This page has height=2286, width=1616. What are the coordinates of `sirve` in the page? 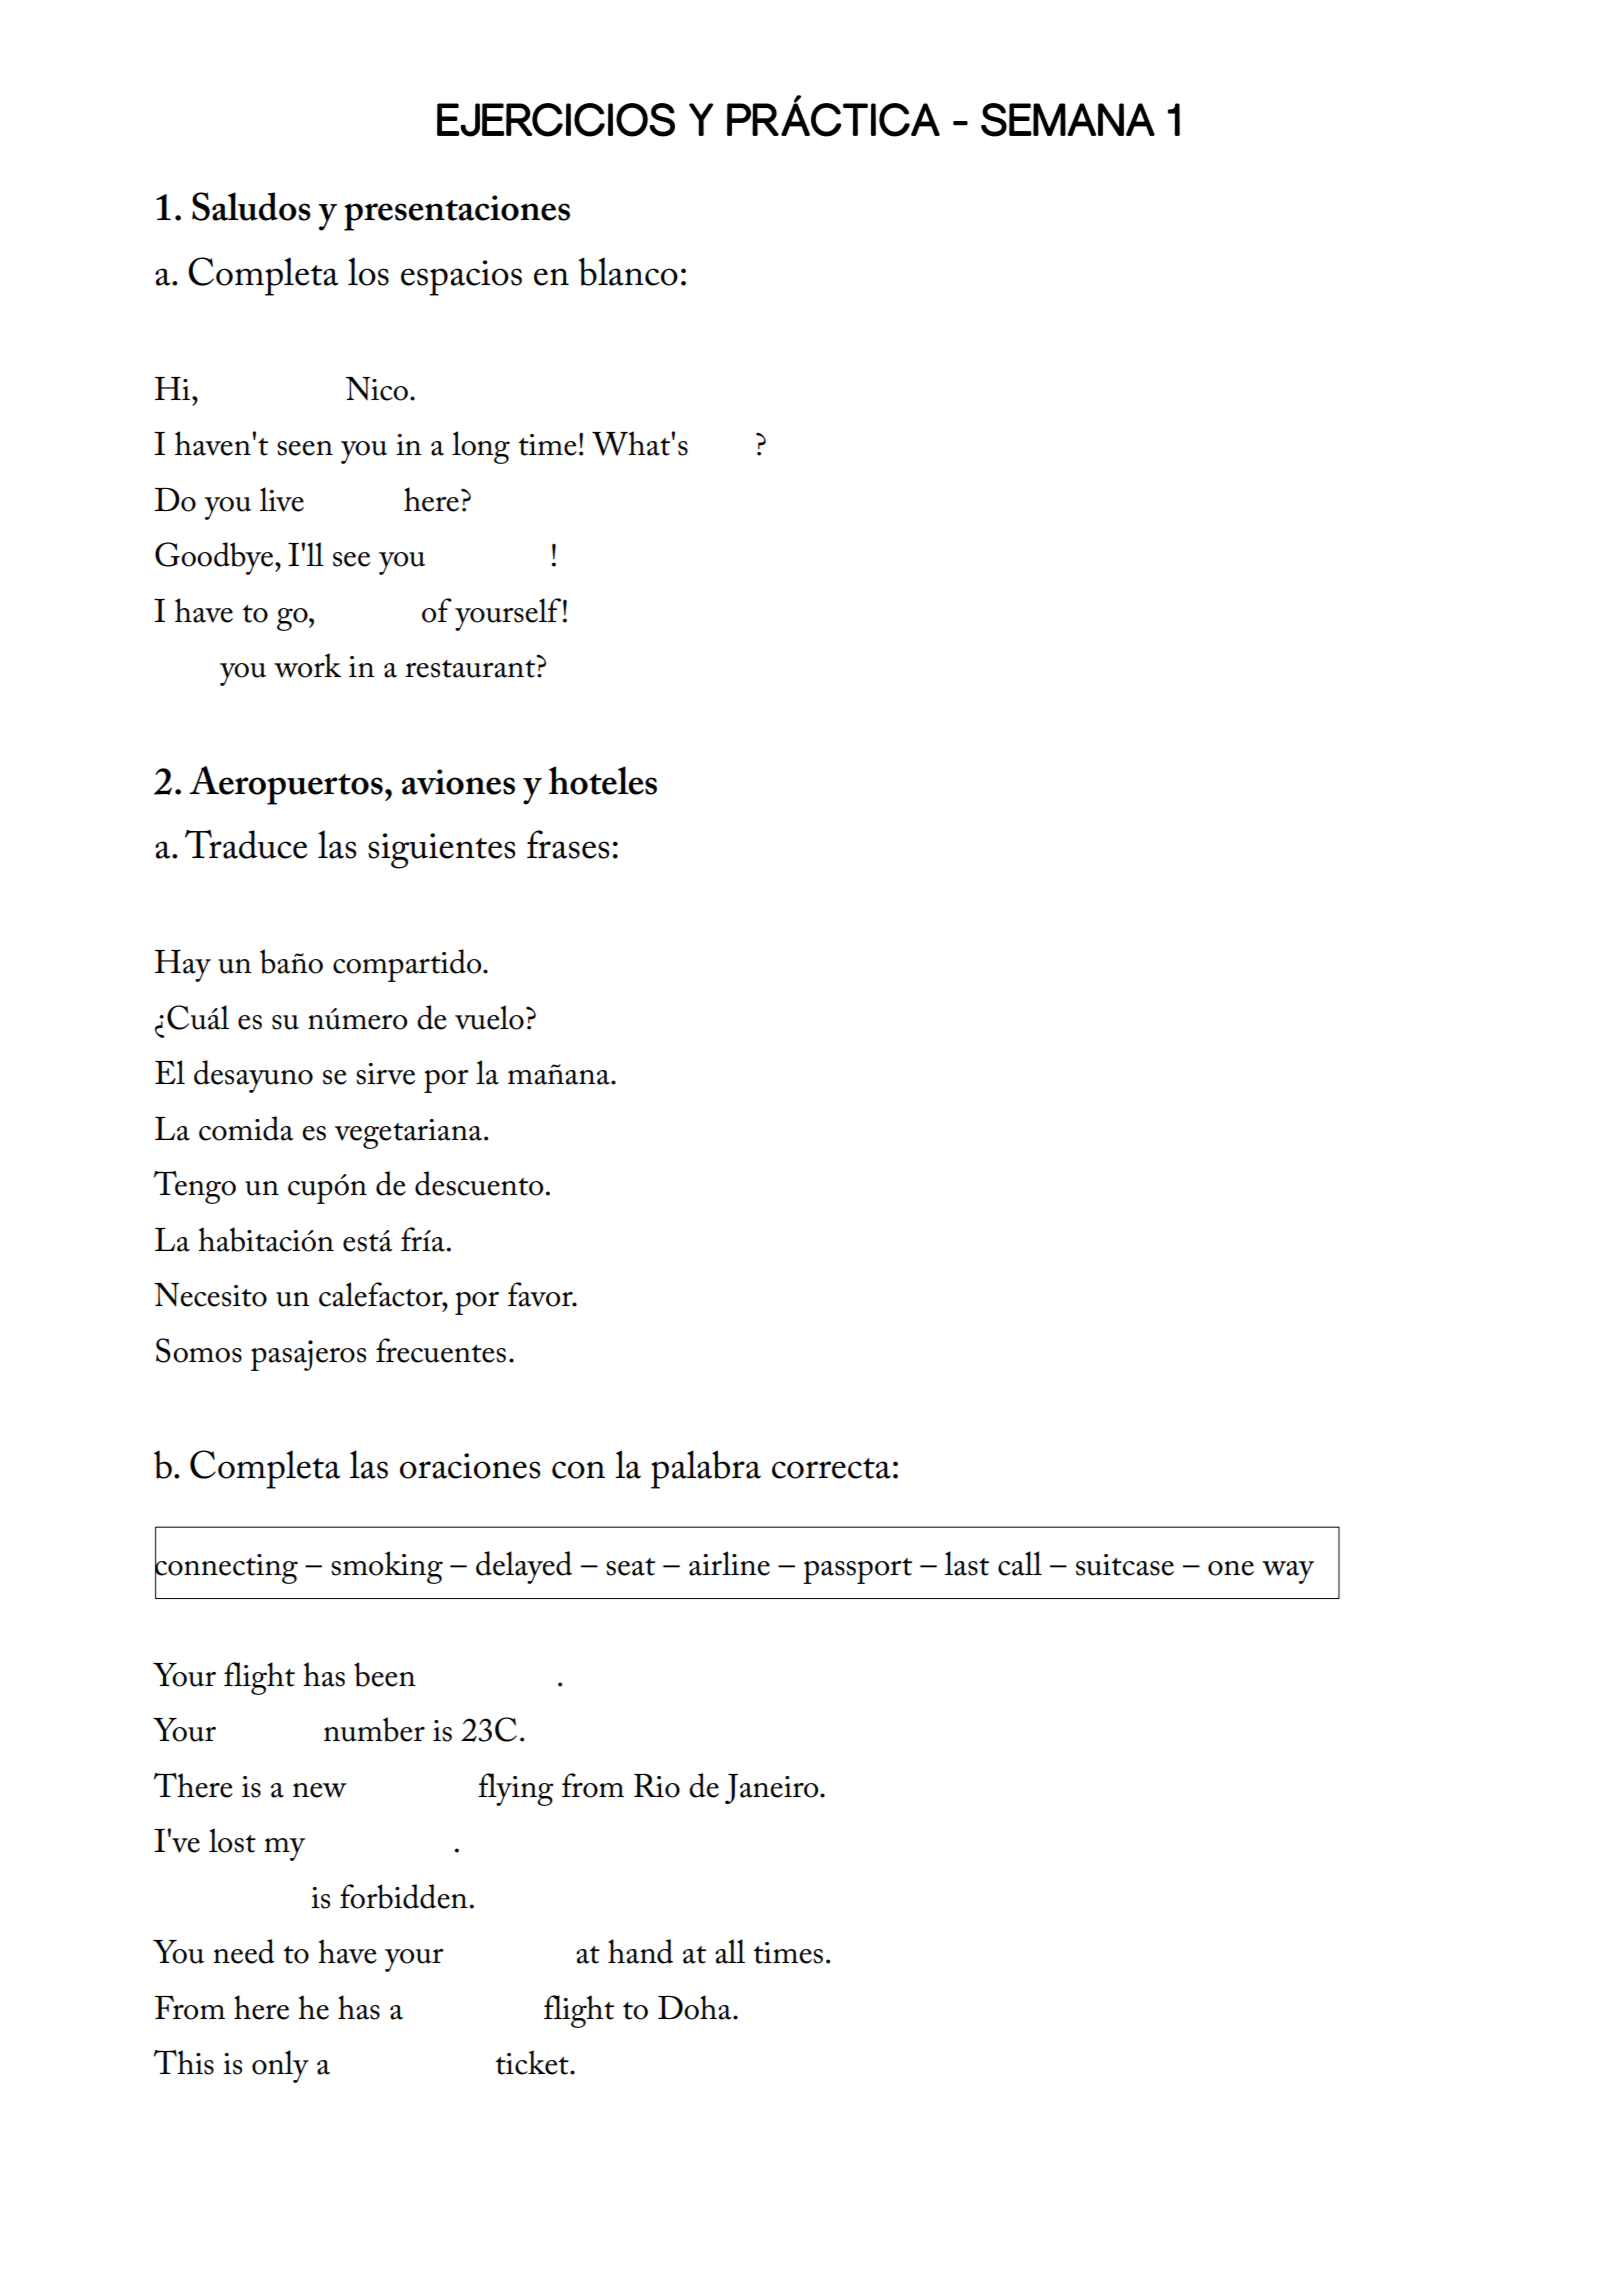 It's located at (385, 1074).
